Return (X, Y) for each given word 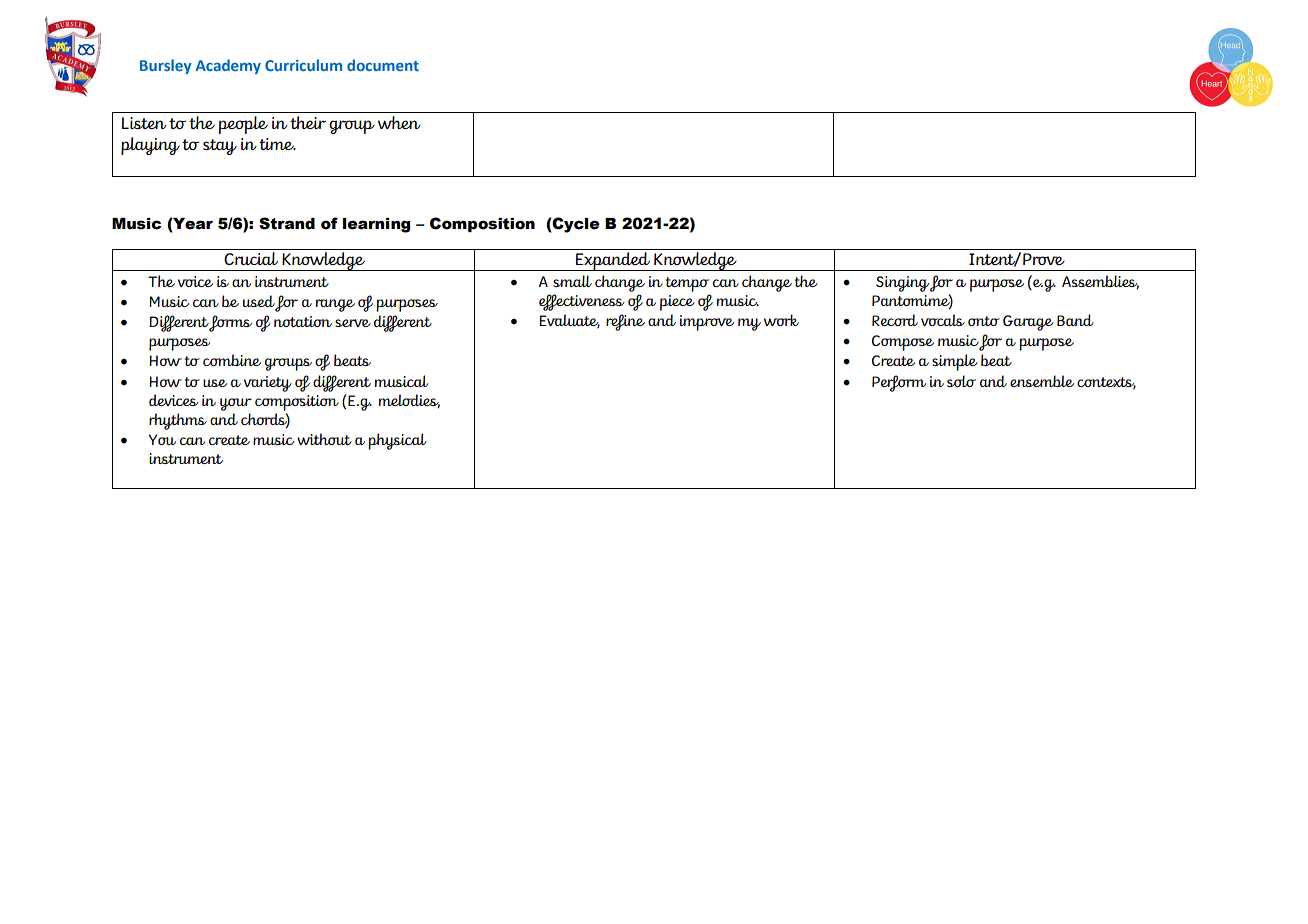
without (324, 439)
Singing (902, 284)
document (383, 65)
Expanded (613, 261)
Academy (228, 66)
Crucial (251, 258)
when (399, 122)
